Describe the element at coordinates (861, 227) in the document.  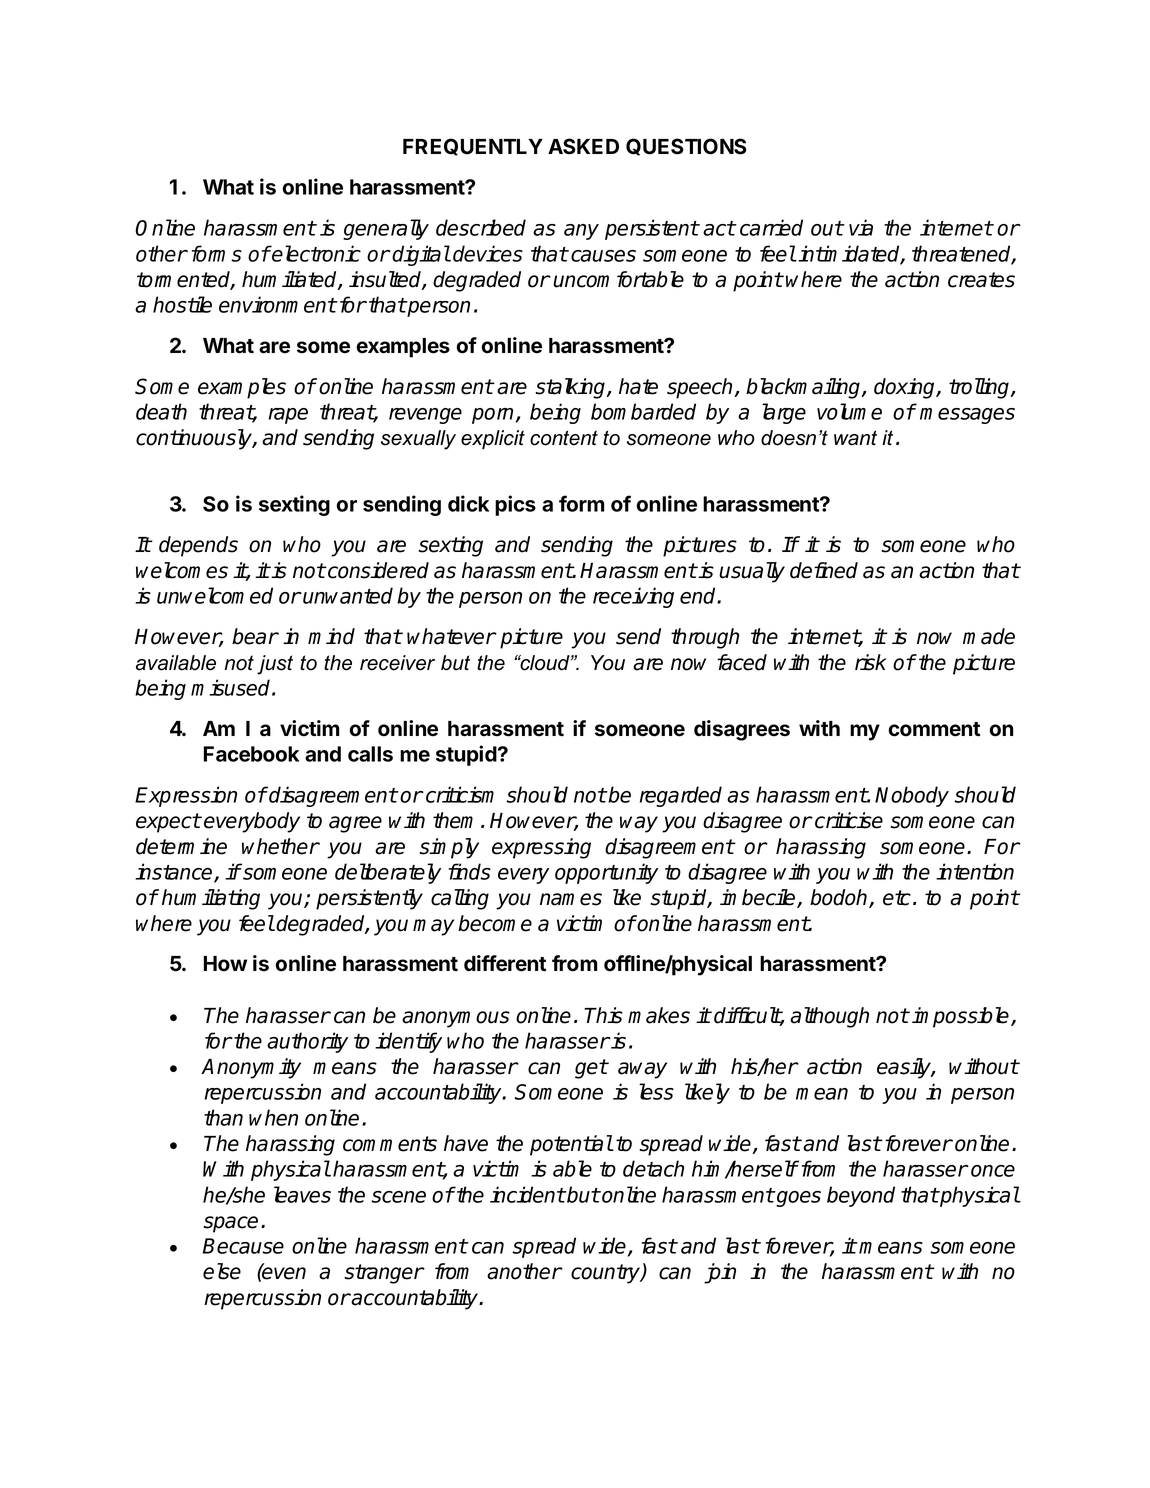
I see `via` at that location.
